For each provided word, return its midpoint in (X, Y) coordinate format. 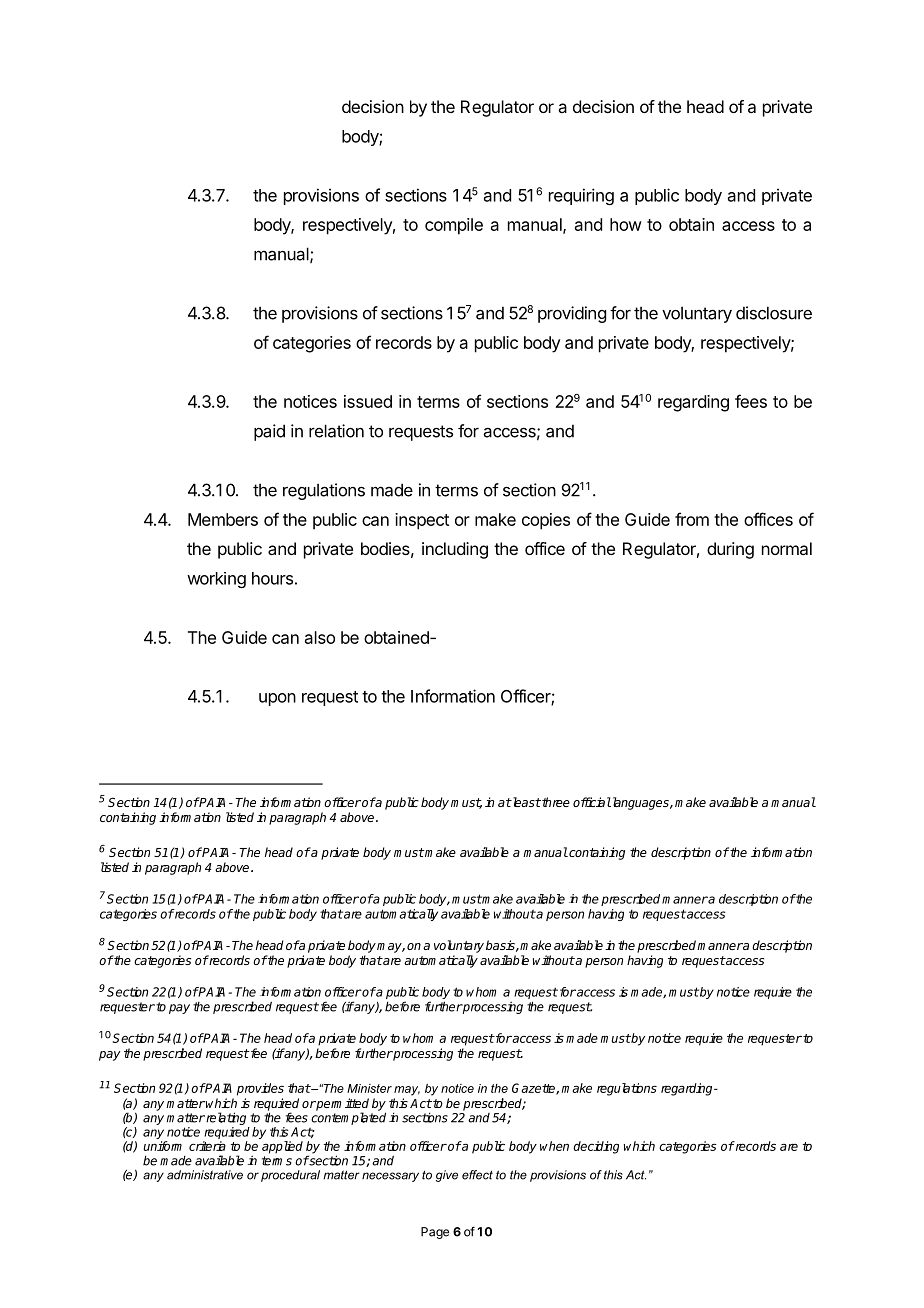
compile (454, 226)
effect (477, 1175)
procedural (290, 1176)
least (525, 802)
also (320, 637)
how (626, 224)
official (592, 802)
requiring (581, 196)
